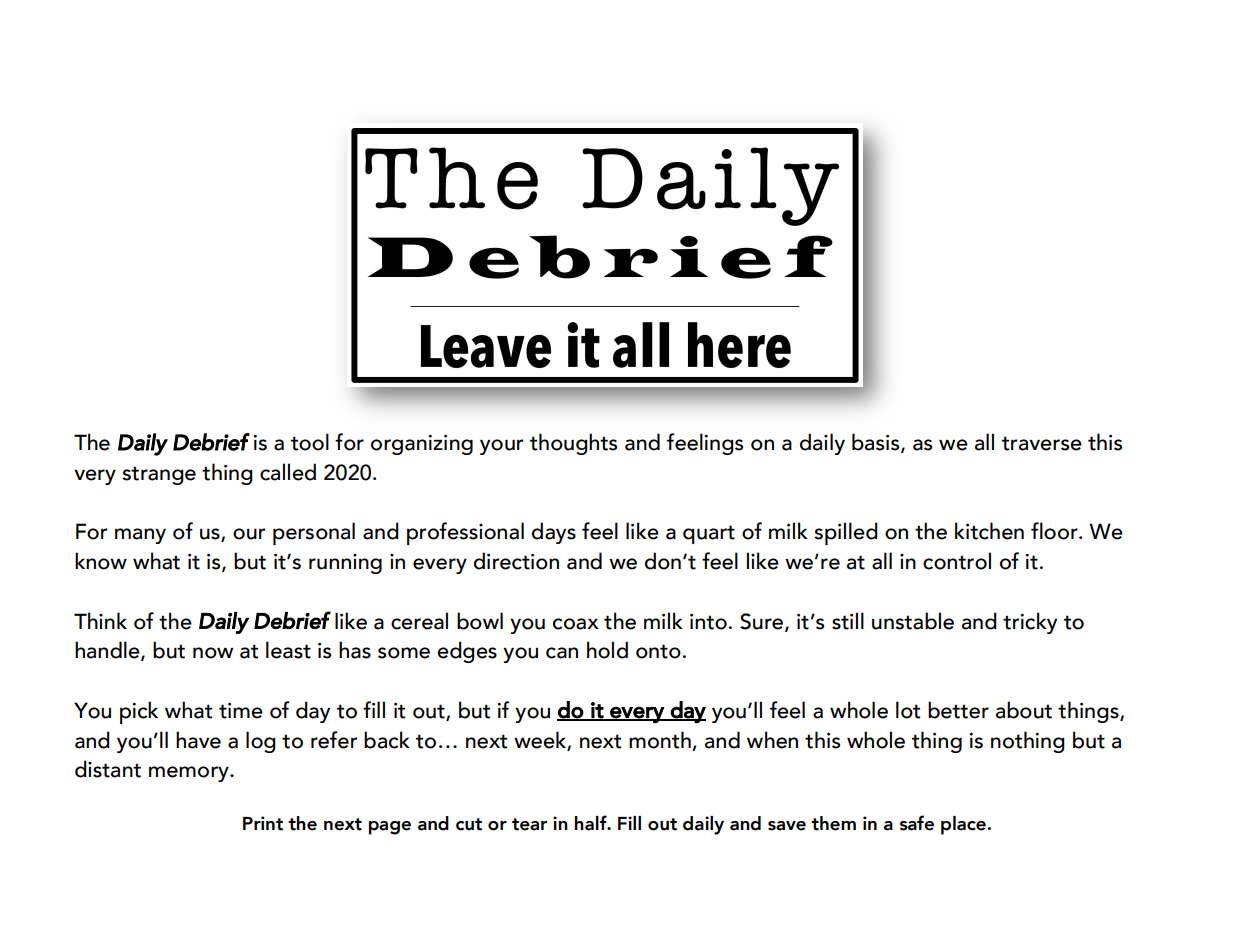 This screenshot has height=952, width=1233. I want to click on Print, so click(263, 823).
